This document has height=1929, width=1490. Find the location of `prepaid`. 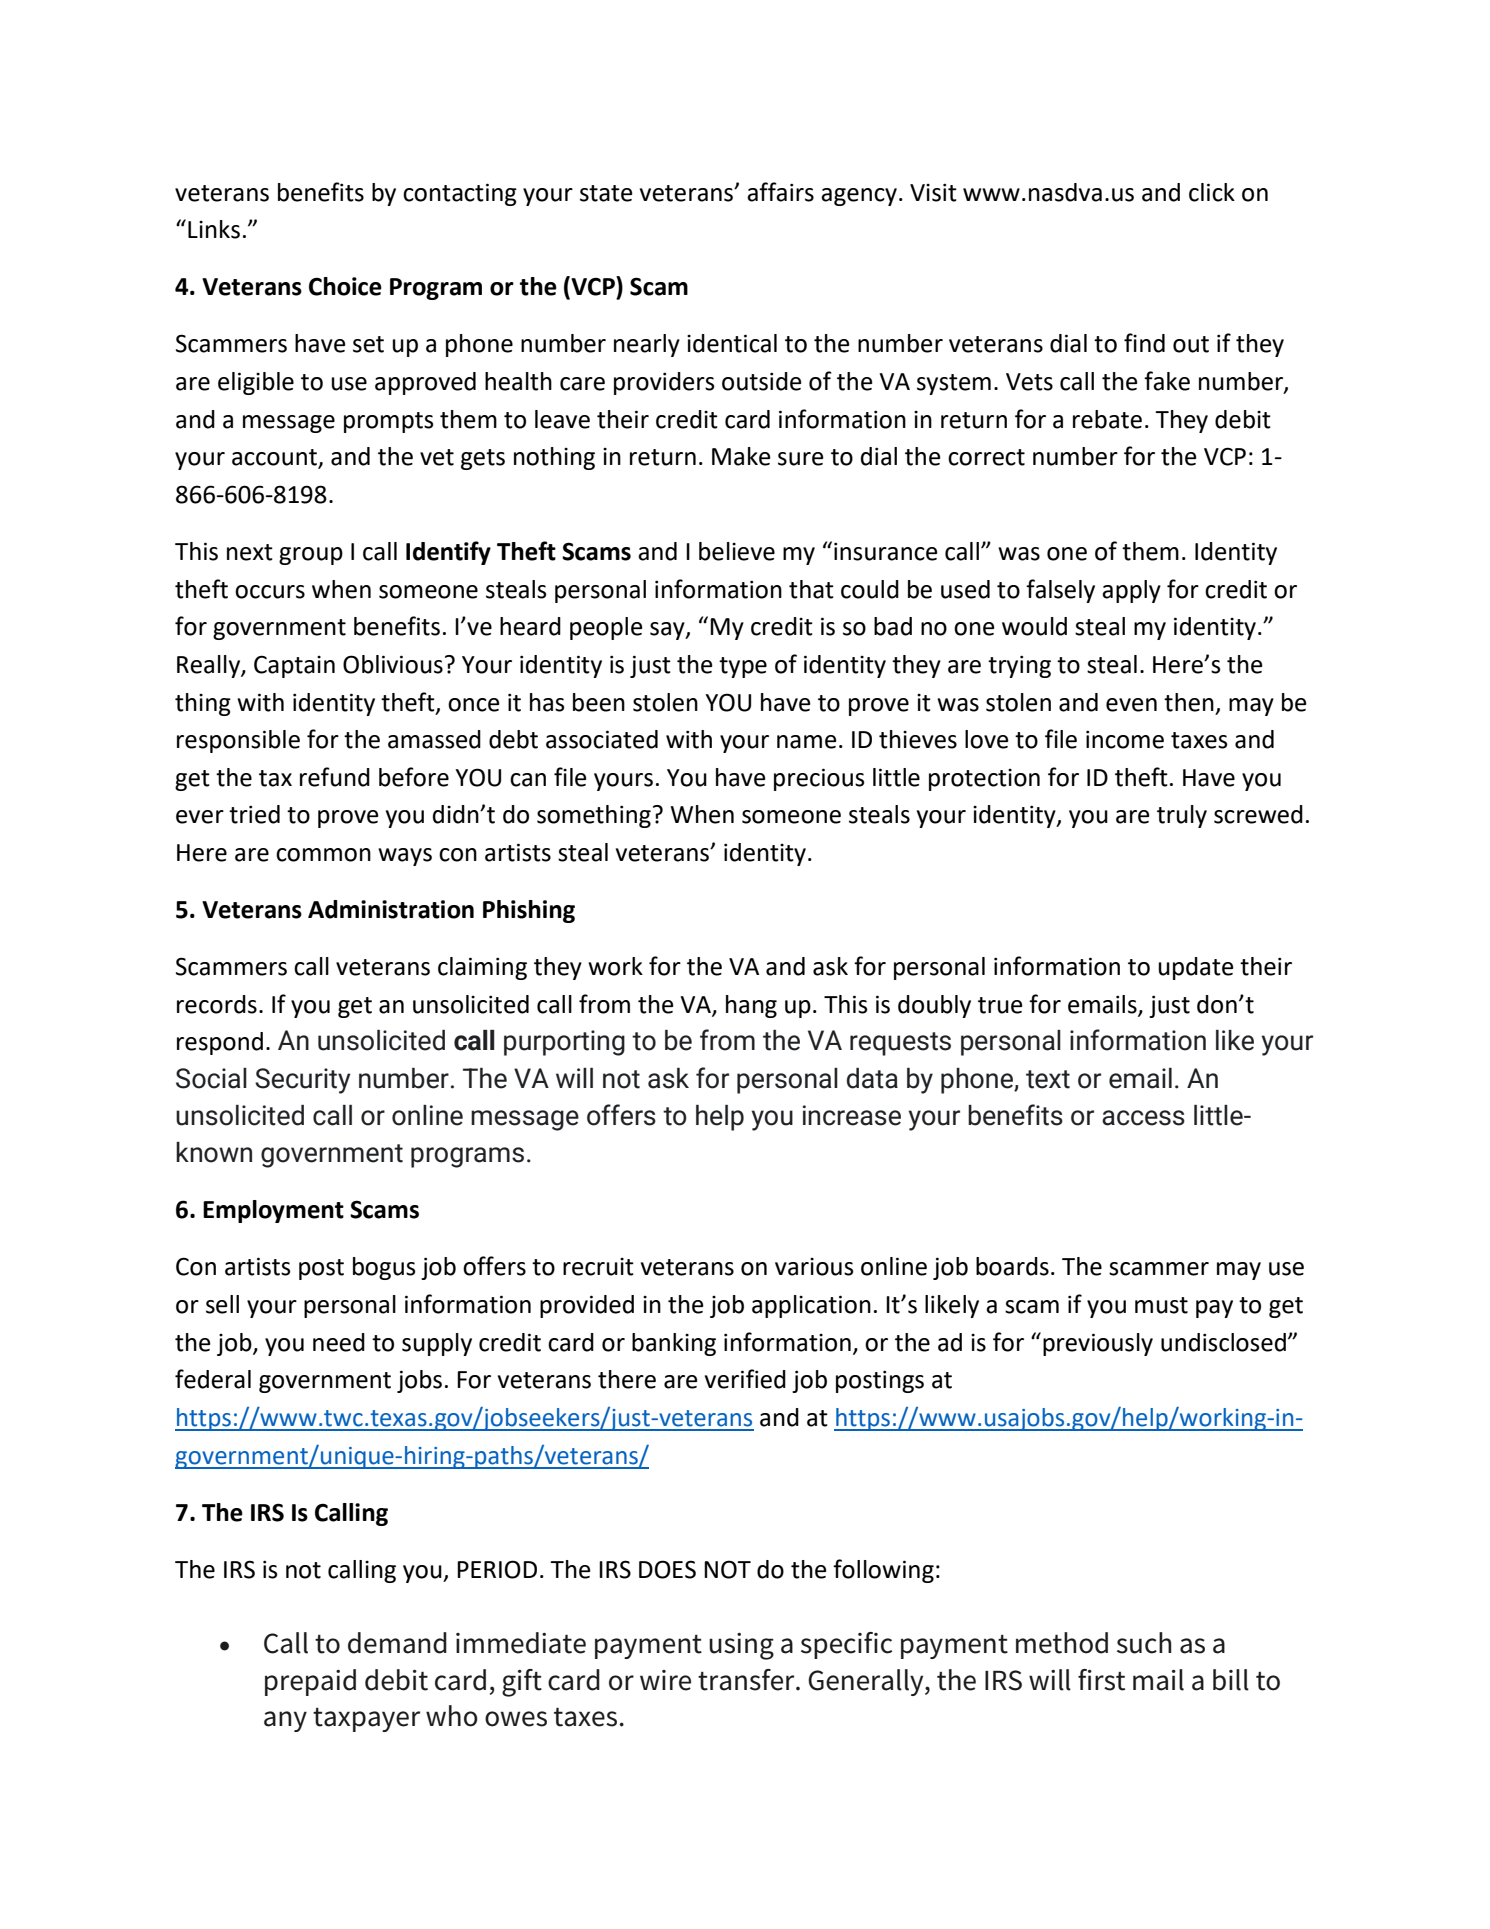

prepaid is located at coordinates (310, 1682).
